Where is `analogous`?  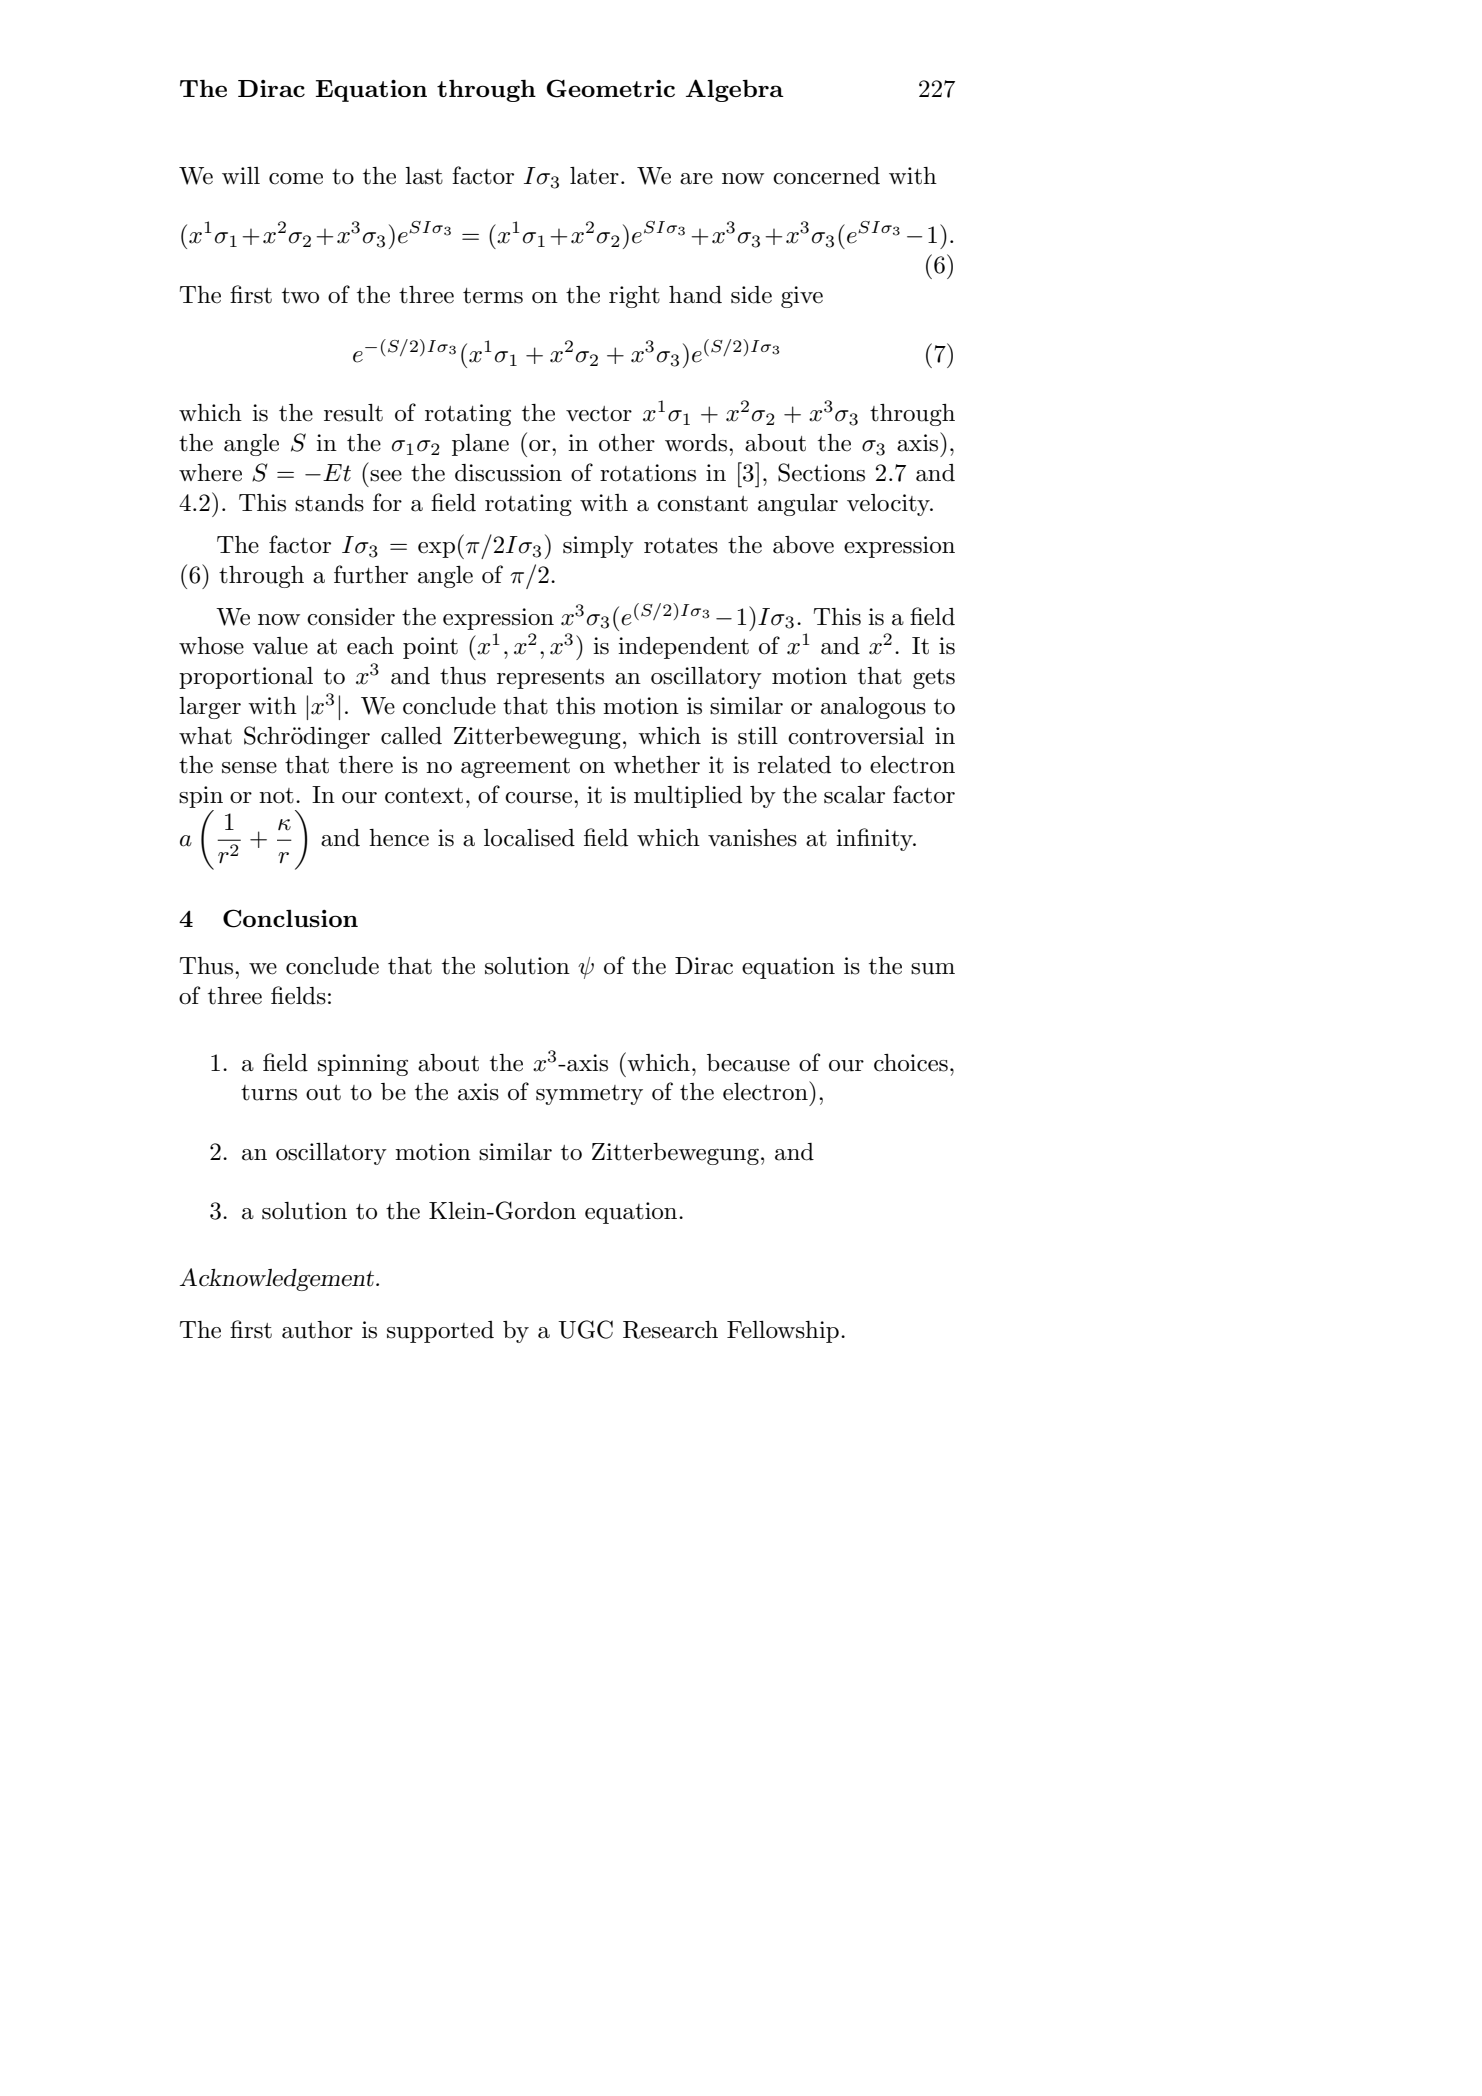 analogous is located at coordinates (873, 708).
